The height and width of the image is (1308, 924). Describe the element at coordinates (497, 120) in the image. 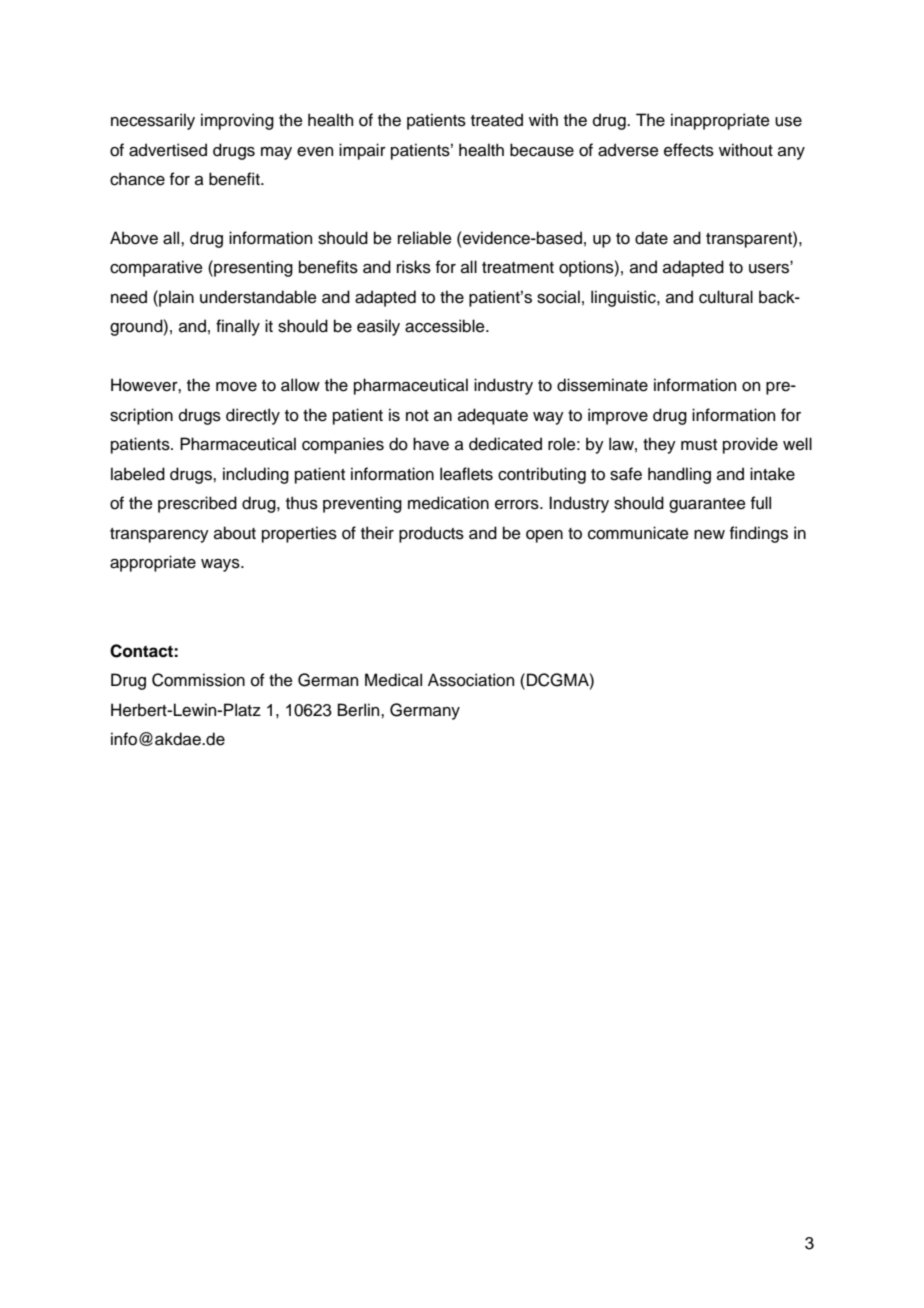

I see `treated` at that location.
